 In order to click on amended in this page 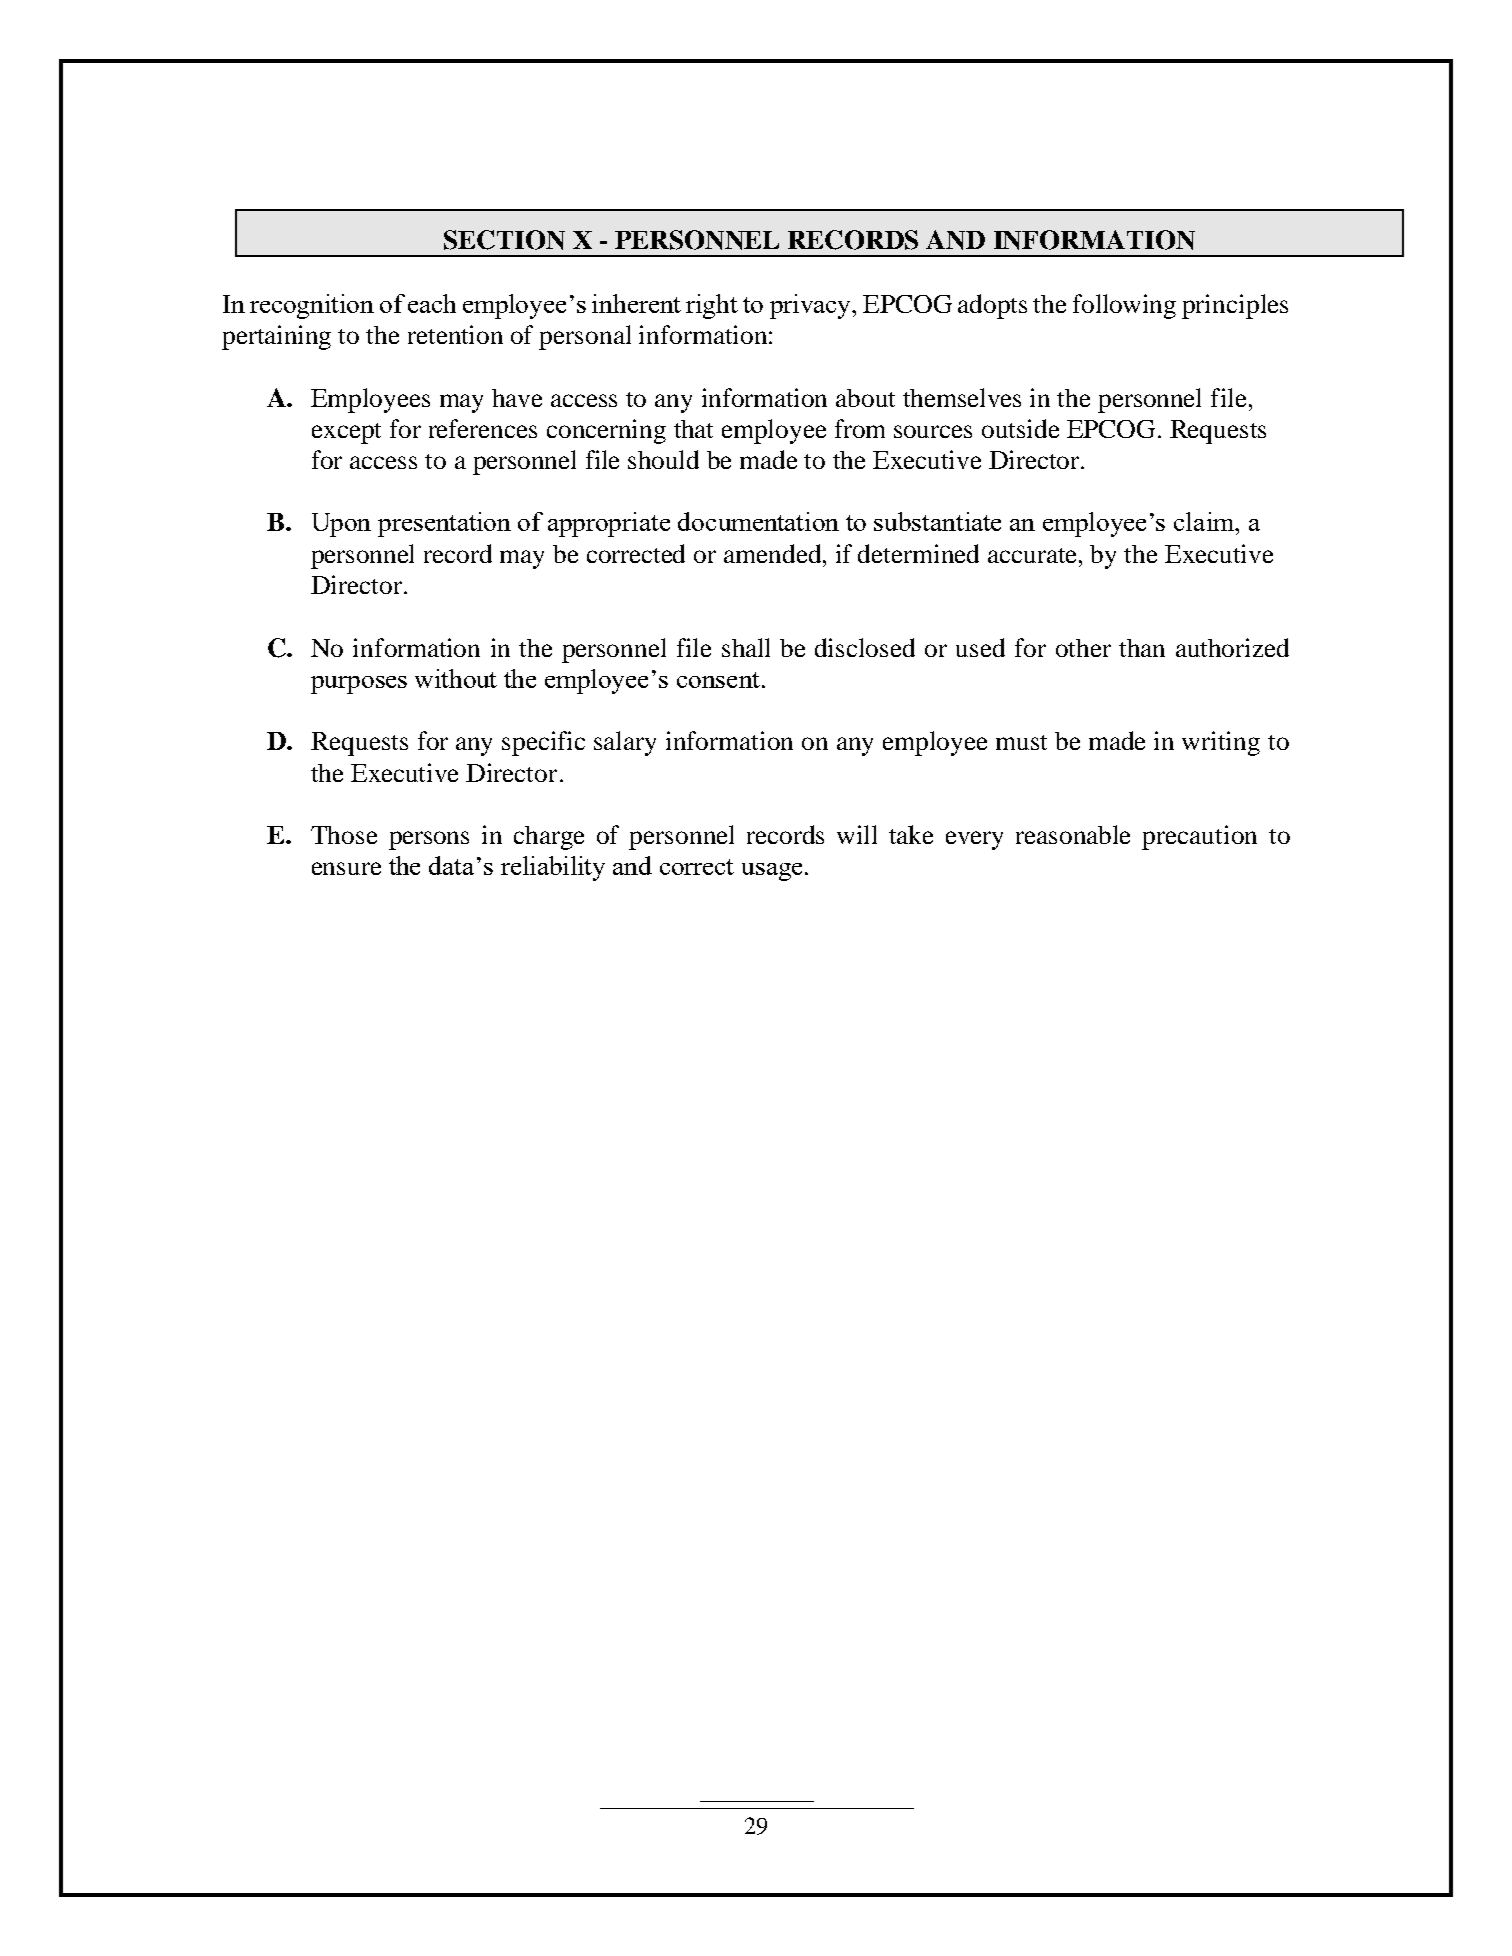, I will do `click(774, 553)`.
